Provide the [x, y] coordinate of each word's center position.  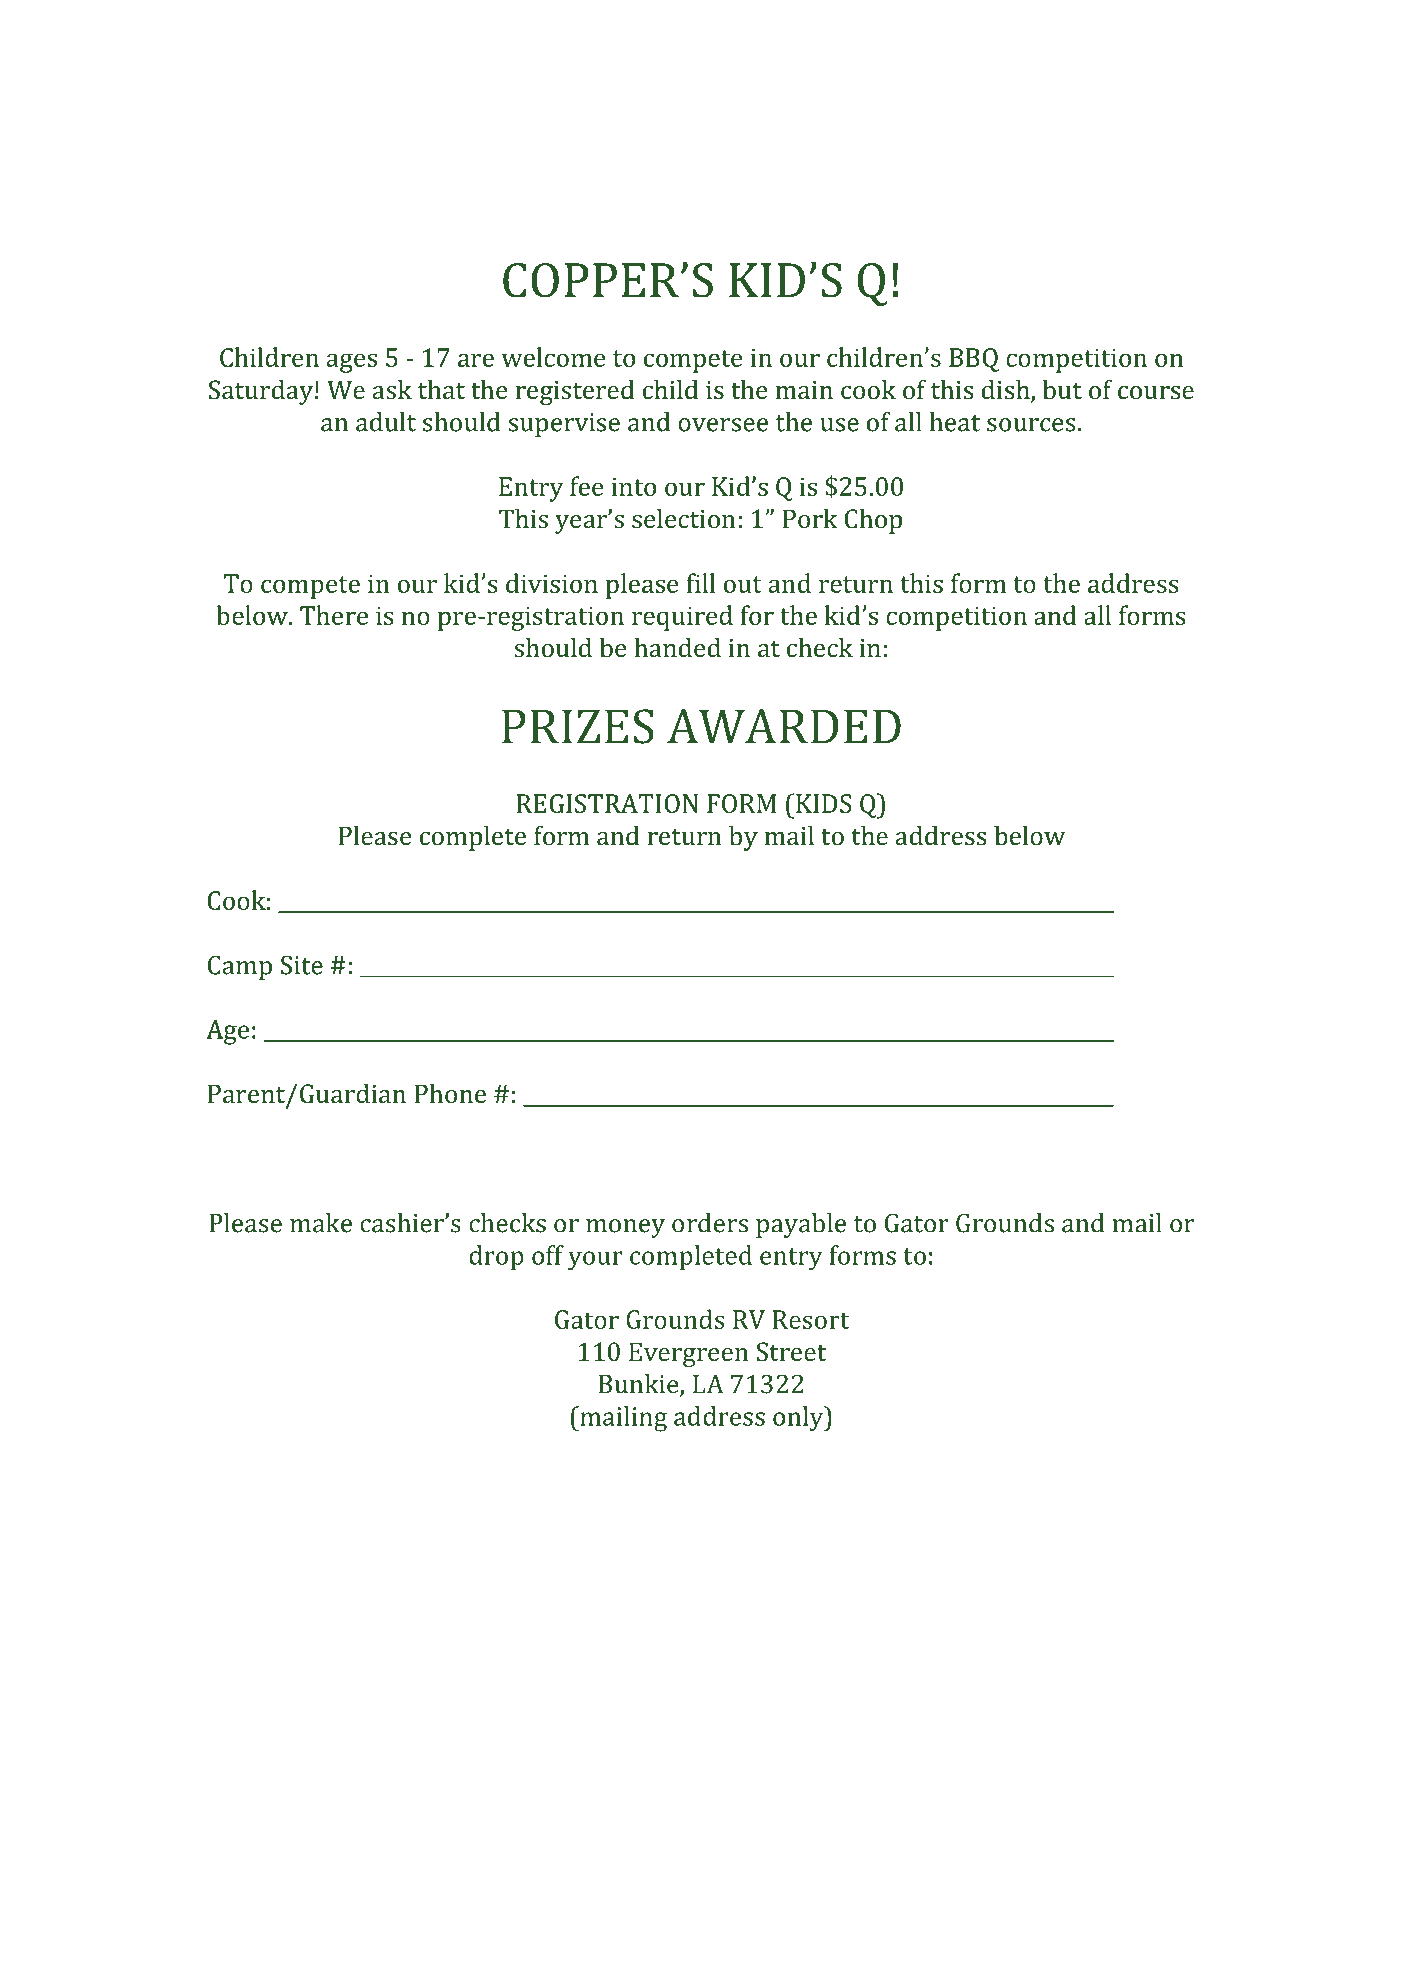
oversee [723, 425]
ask [392, 389]
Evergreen [689, 1354]
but [1062, 389]
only [799, 1419]
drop [496, 1258]
